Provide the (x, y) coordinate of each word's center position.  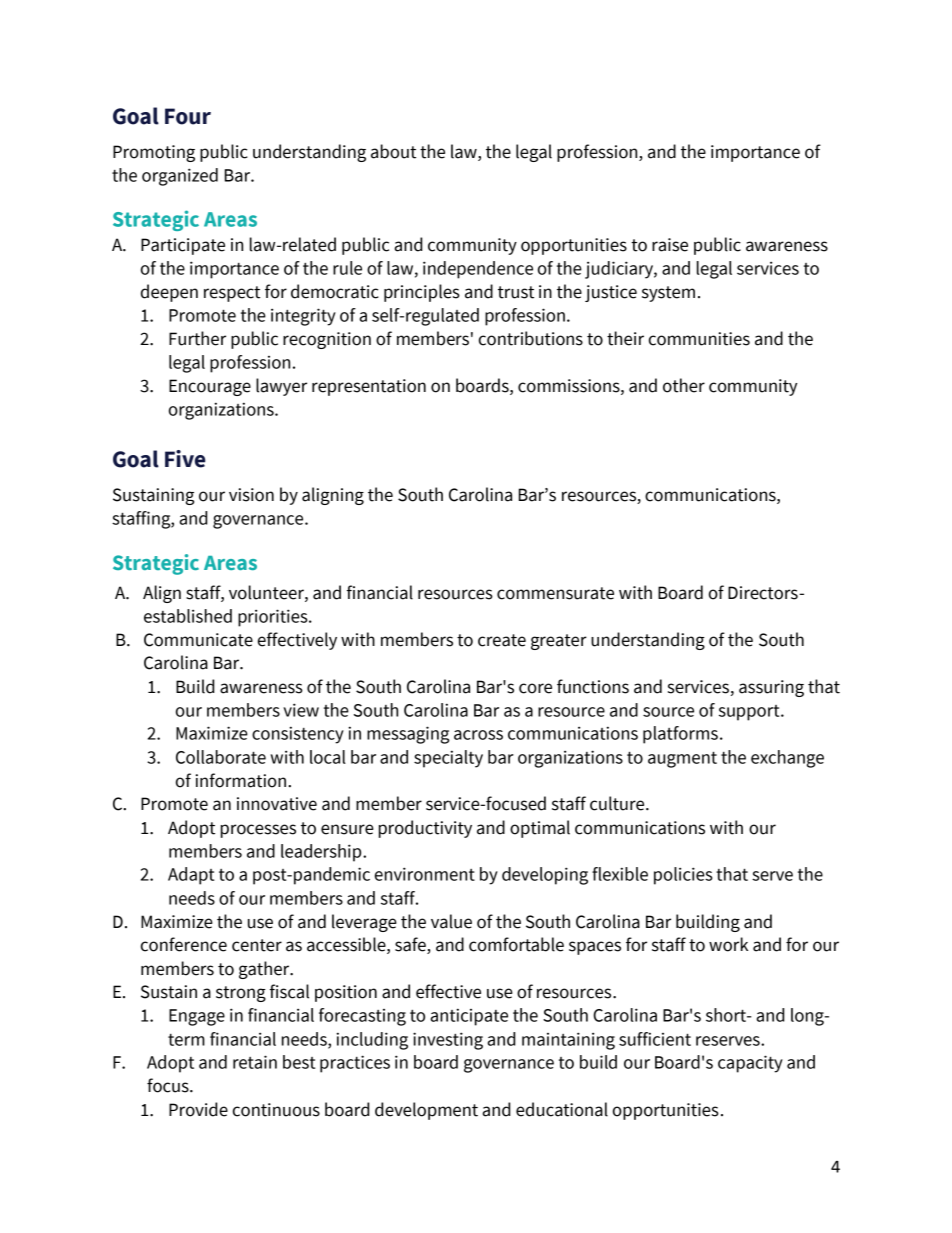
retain (255, 1062)
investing (448, 1041)
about (393, 151)
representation (369, 387)
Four (188, 116)
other (684, 385)
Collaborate (221, 757)
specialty (448, 759)
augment (682, 759)
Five (185, 459)
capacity (750, 1064)
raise (670, 245)
